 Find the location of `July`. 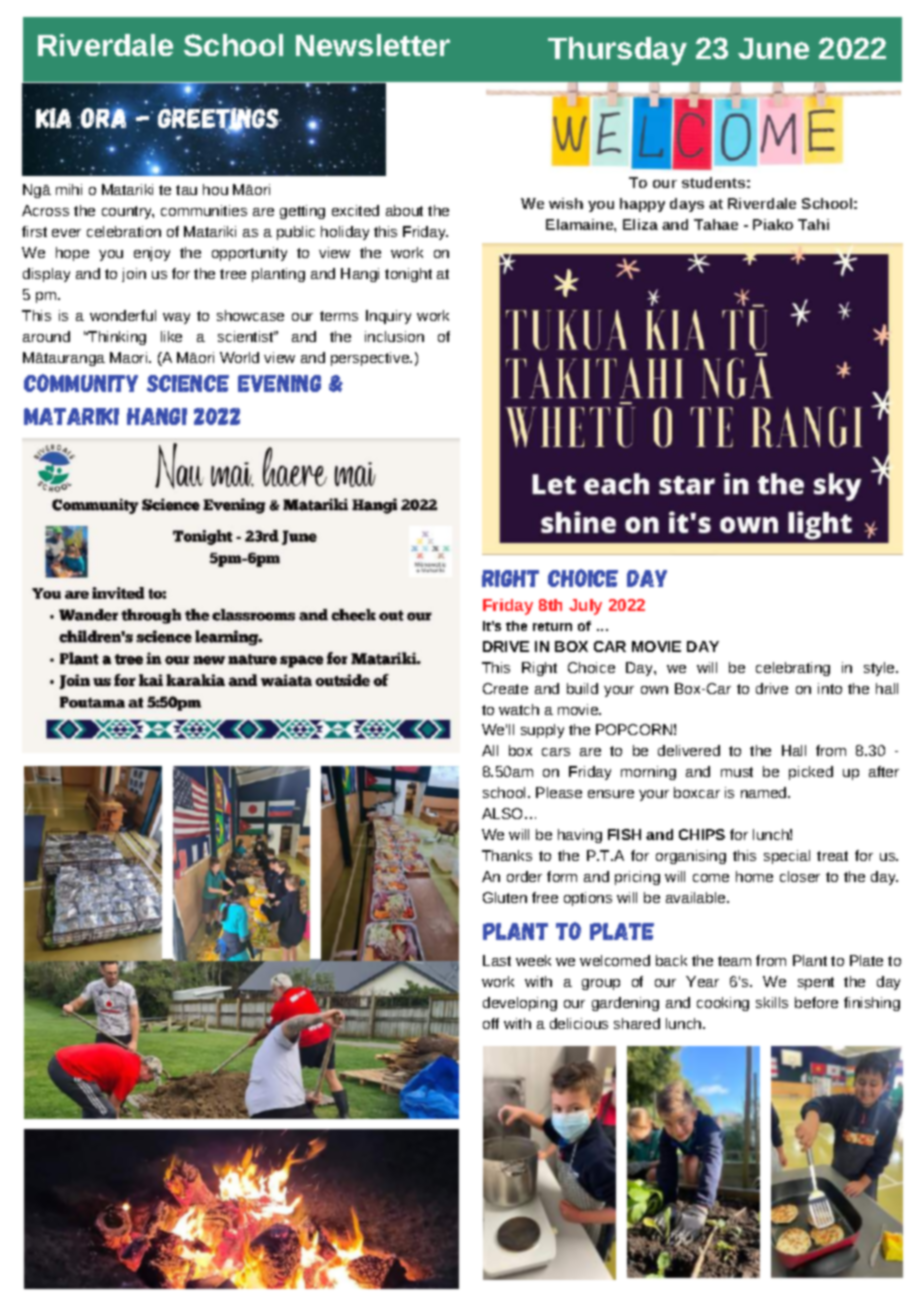

July is located at coordinates (585, 607).
